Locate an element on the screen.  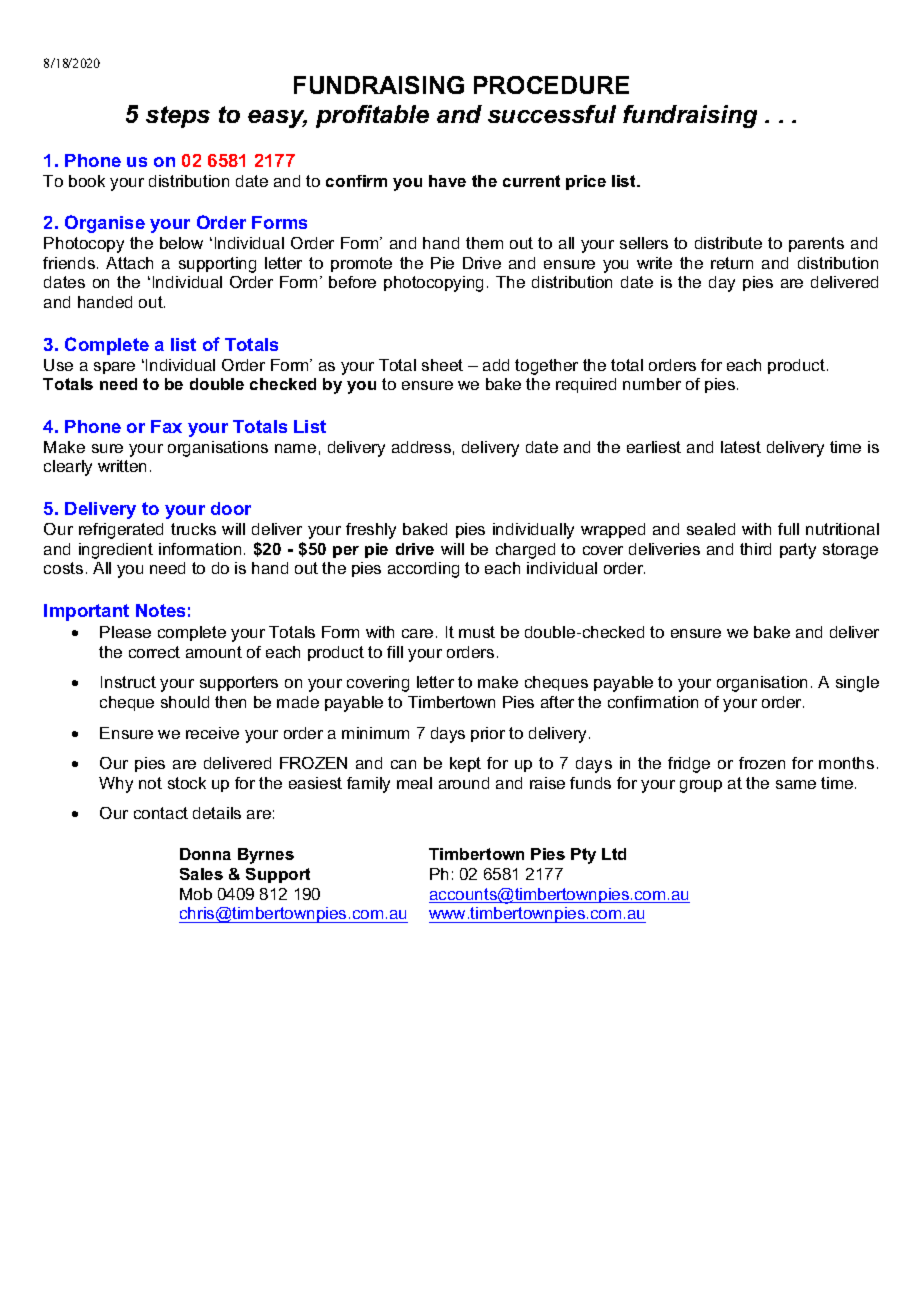
Sales is located at coordinates (201, 874).
